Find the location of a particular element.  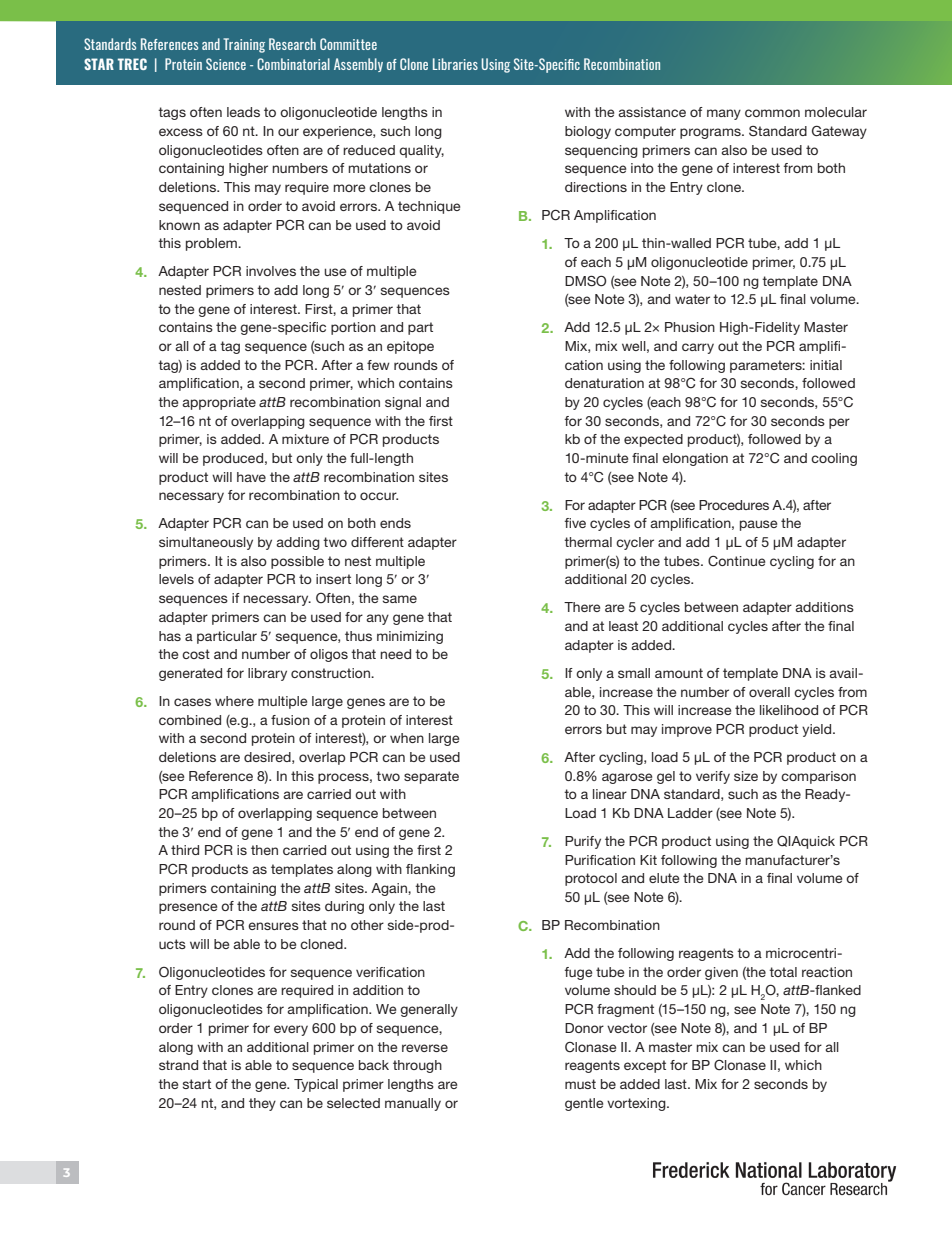

strand is located at coordinates (178, 1065).
